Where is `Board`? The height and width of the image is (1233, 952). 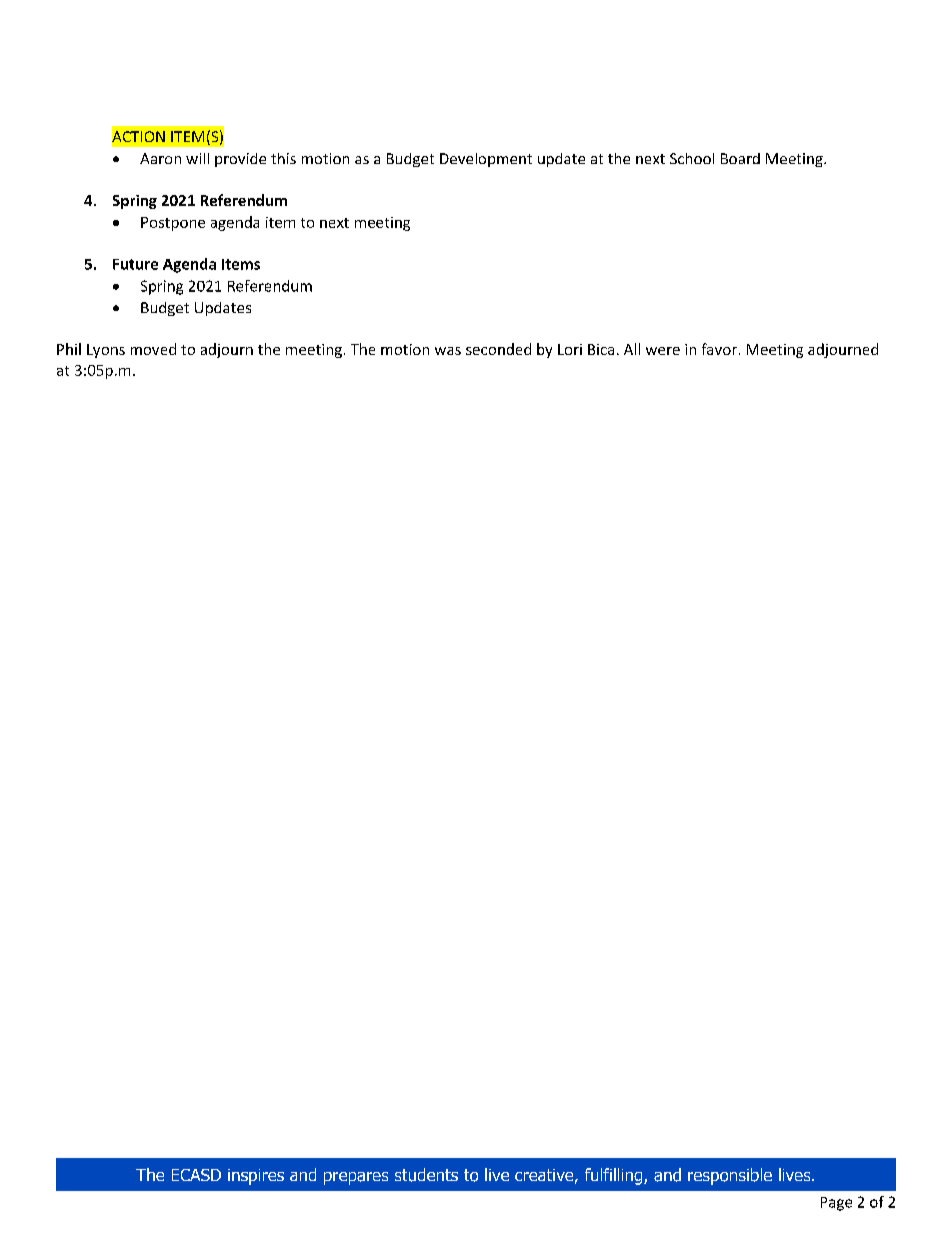 Board is located at coordinates (740, 158).
